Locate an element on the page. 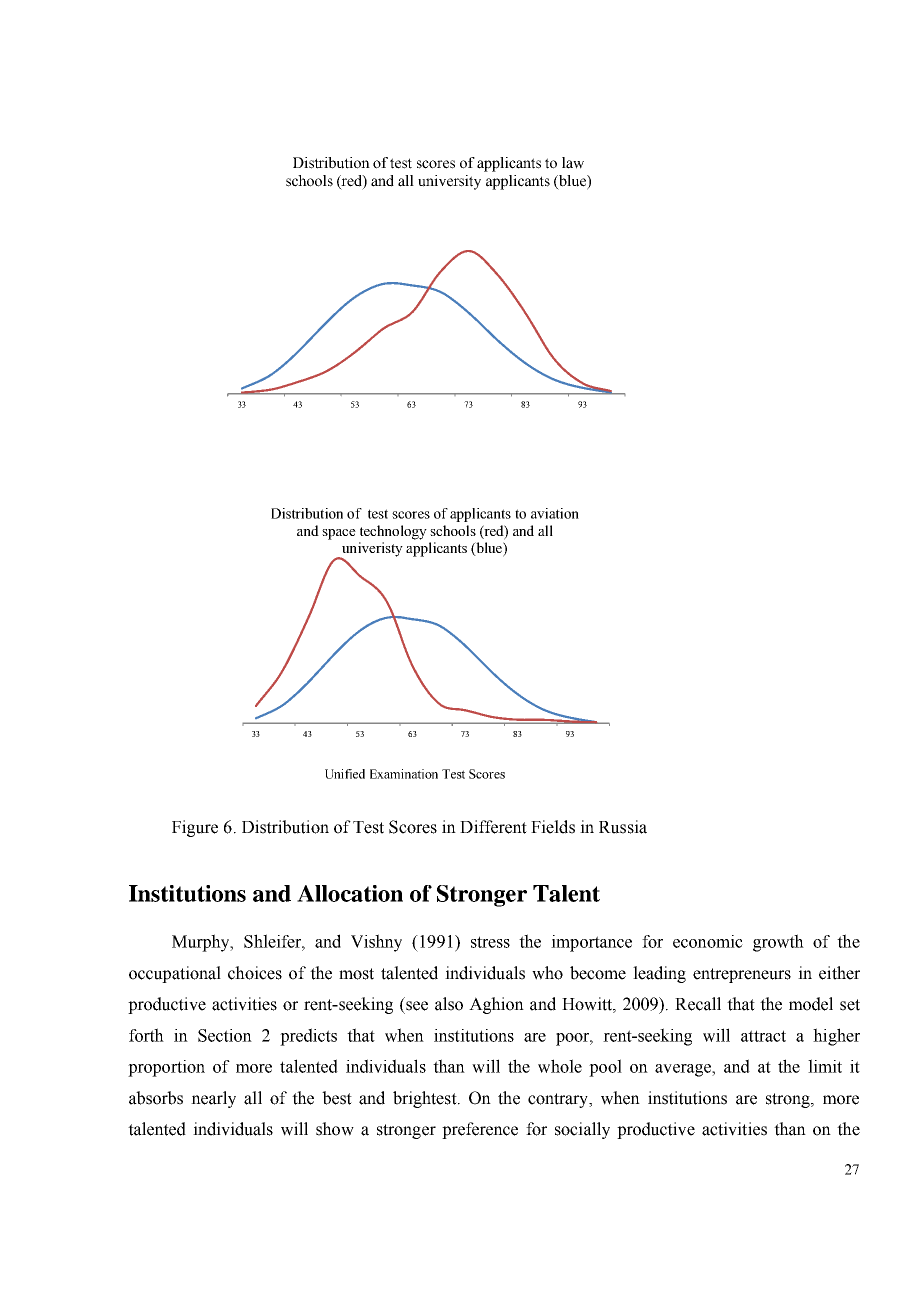 This document has height=1308, width=924. growth is located at coordinates (778, 943).
